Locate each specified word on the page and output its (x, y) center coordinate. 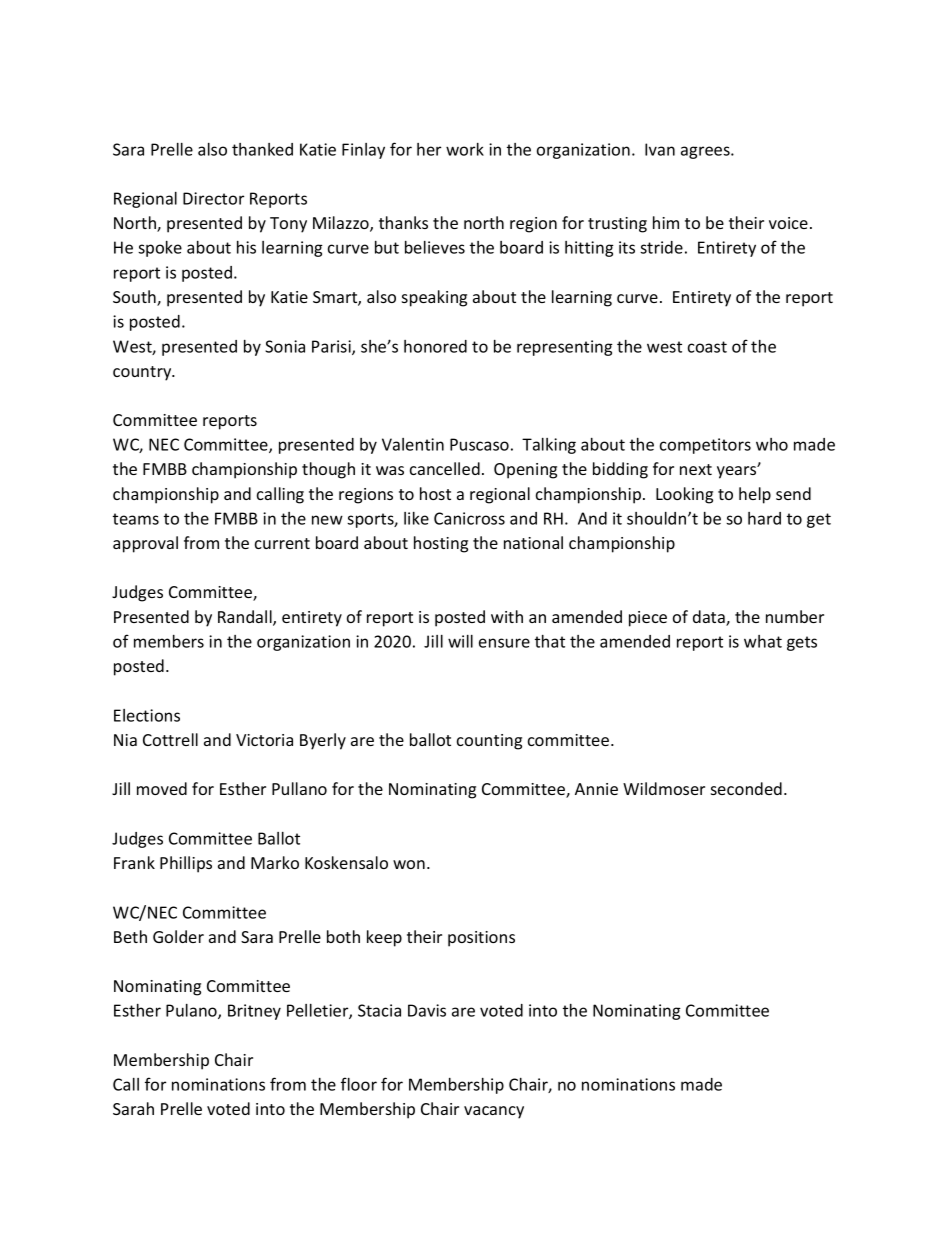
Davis (427, 1010)
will (460, 641)
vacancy (494, 1112)
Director (213, 198)
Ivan (660, 149)
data (710, 618)
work (465, 149)
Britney (254, 1012)
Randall (246, 618)
